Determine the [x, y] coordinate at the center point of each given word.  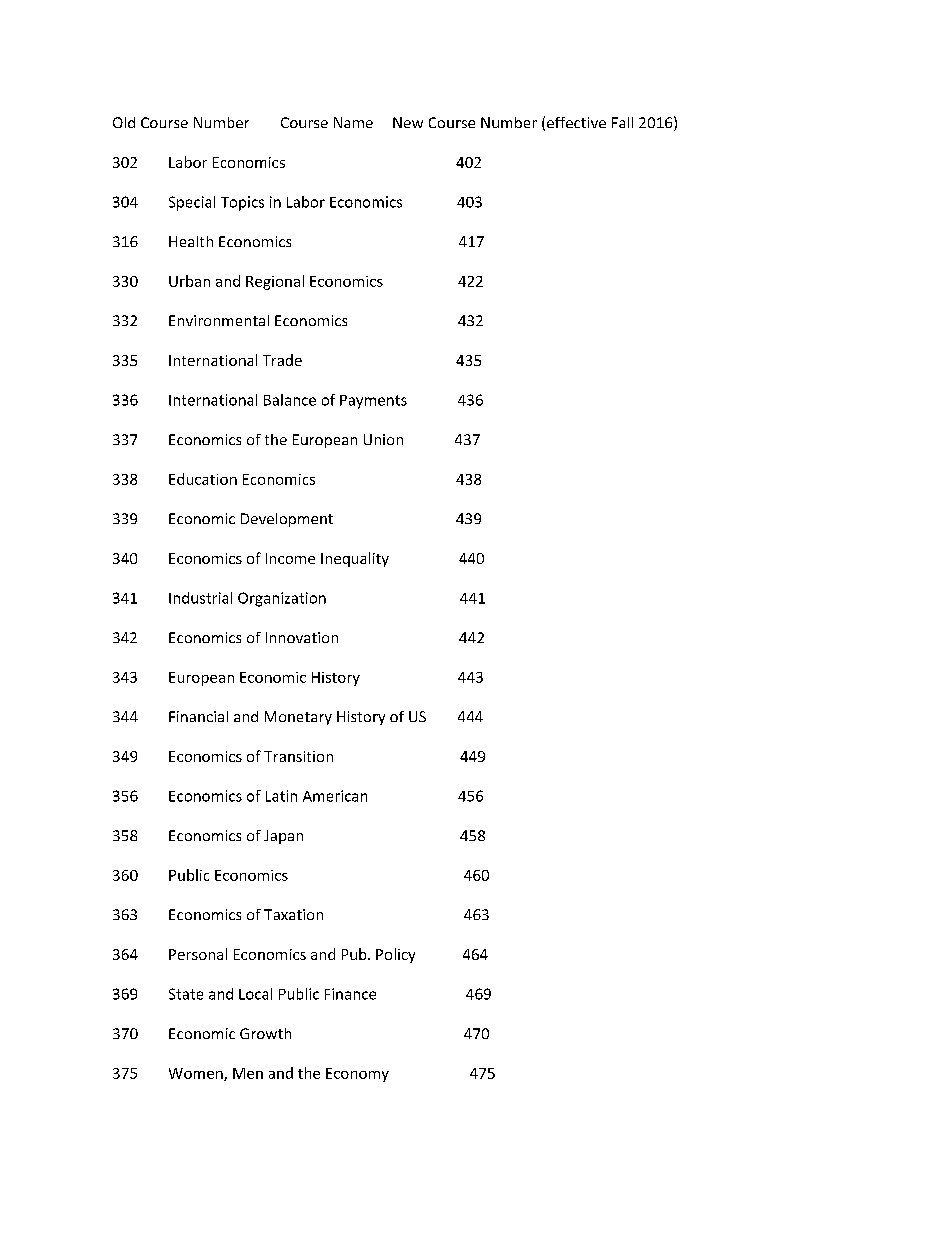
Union [383, 439]
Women [197, 1074]
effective [576, 122]
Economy [357, 1075]
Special [192, 203]
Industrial [200, 598]
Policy [395, 955]
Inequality [355, 559]
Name [353, 122]
